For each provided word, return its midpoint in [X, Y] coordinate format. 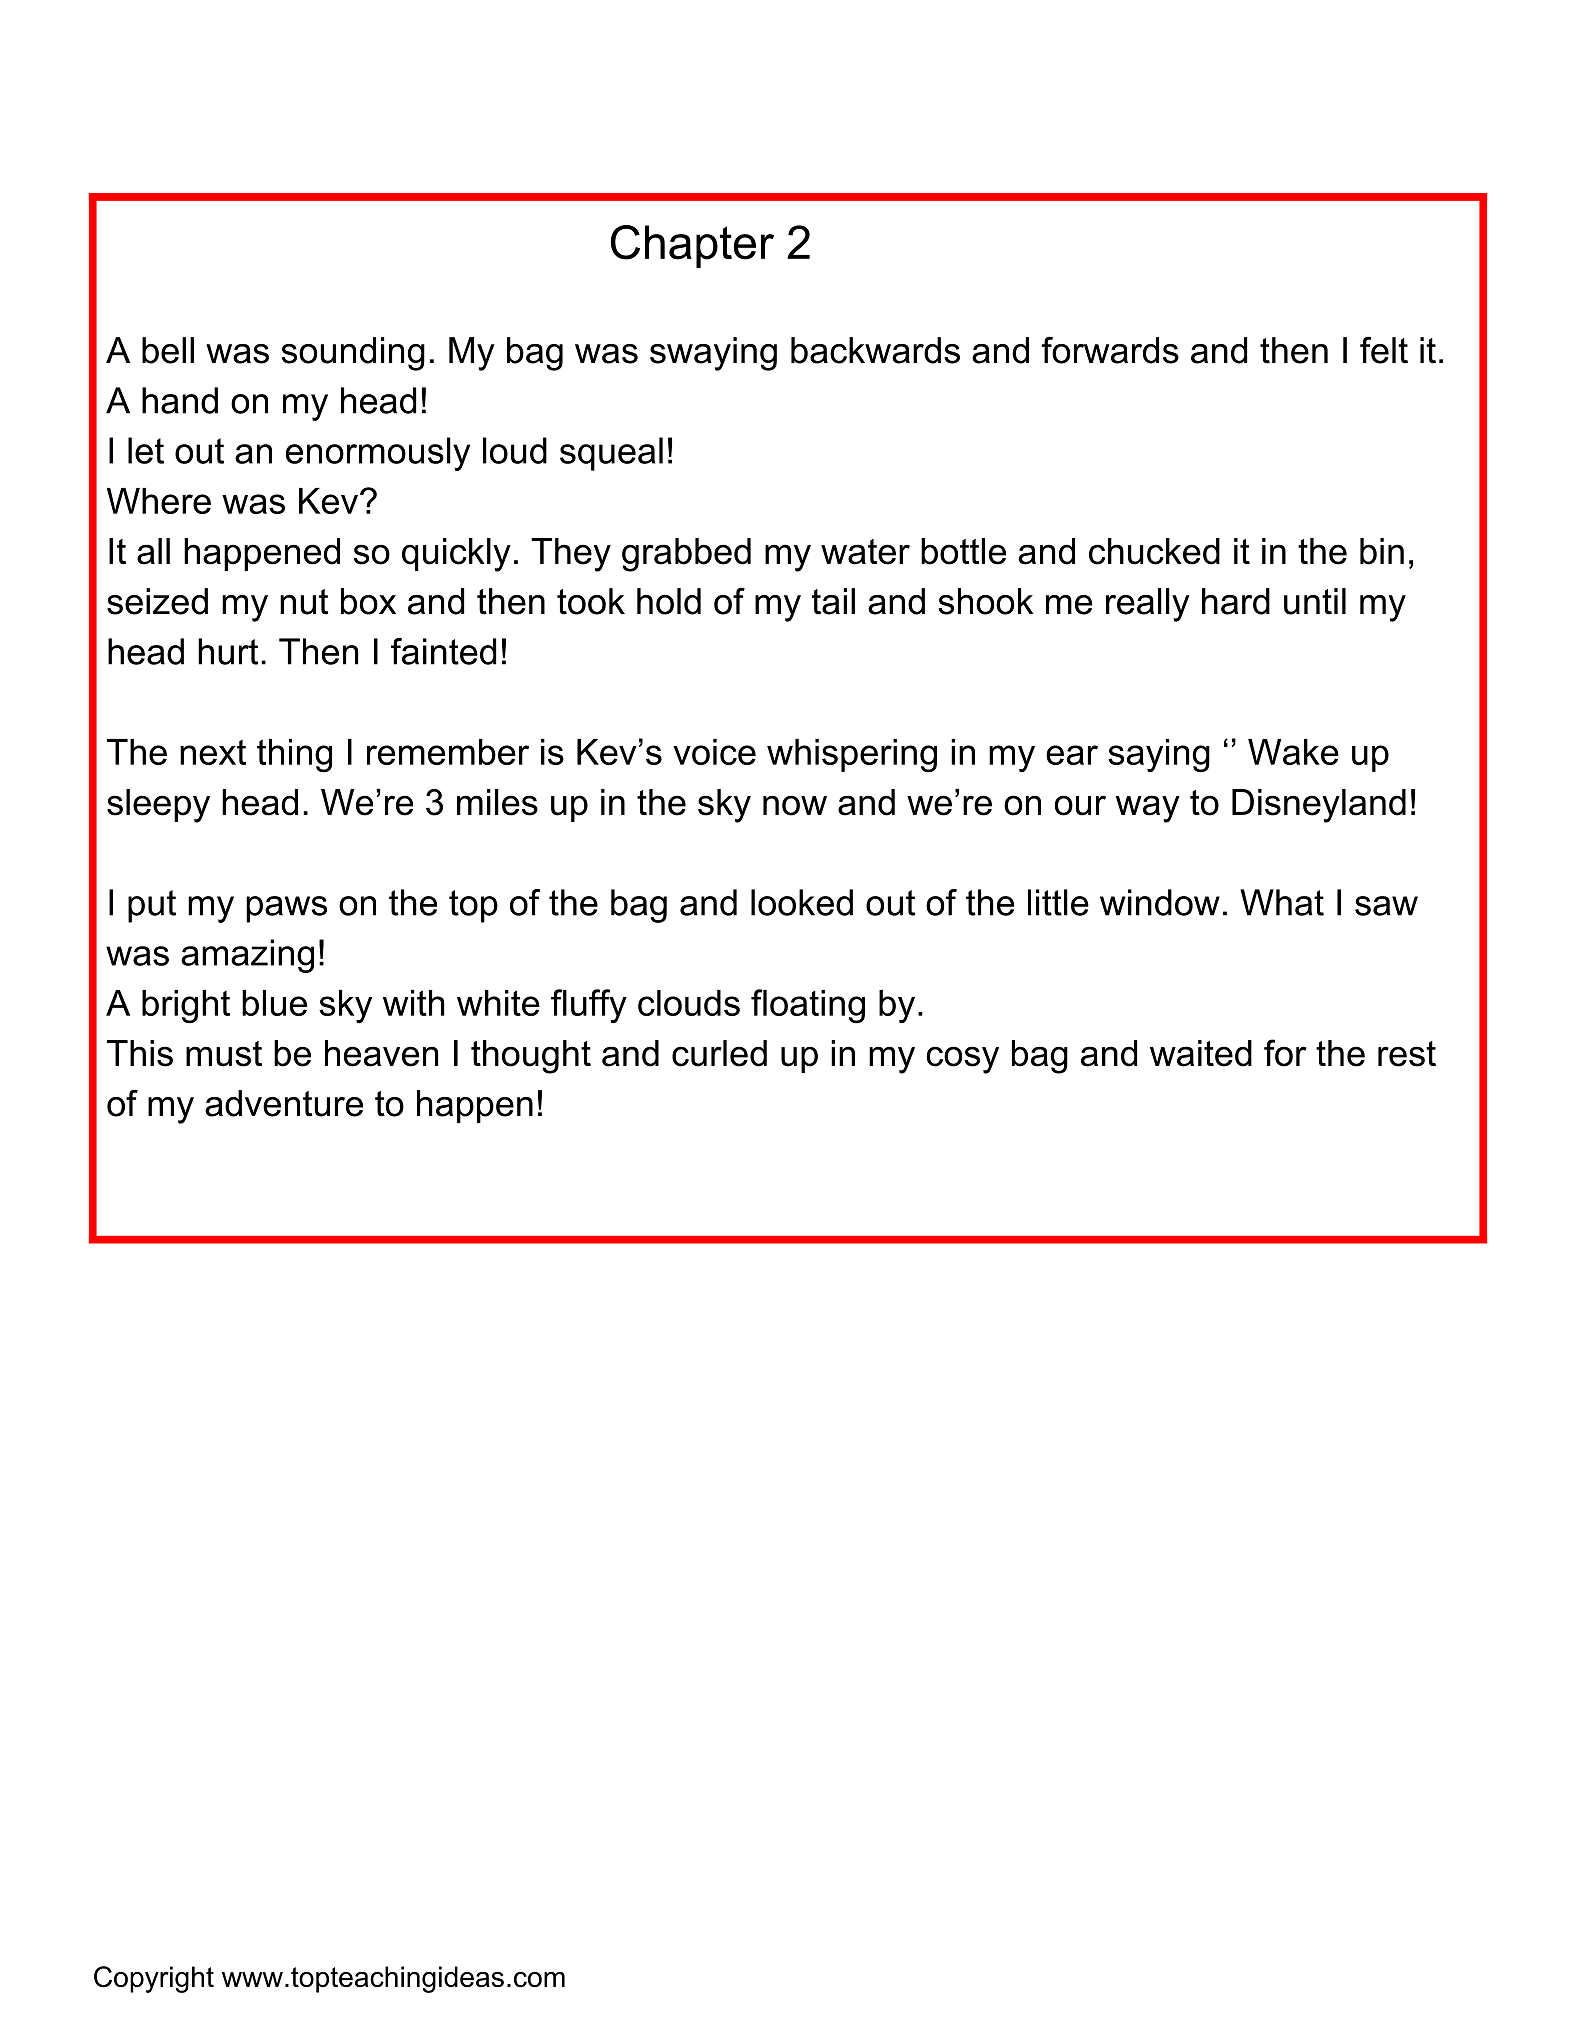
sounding [353, 354]
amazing [247, 956]
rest [1407, 1054]
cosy [962, 1060]
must [224, 1054]
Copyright [154, 1979]
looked [802, 902]
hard [1236, 601]
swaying [713, 354]
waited [1201, 1053]
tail [833, 601]
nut [304, 602]
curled [719, 1053]
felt [1384, 350]
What [1282, 902]
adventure [284, 1103]
